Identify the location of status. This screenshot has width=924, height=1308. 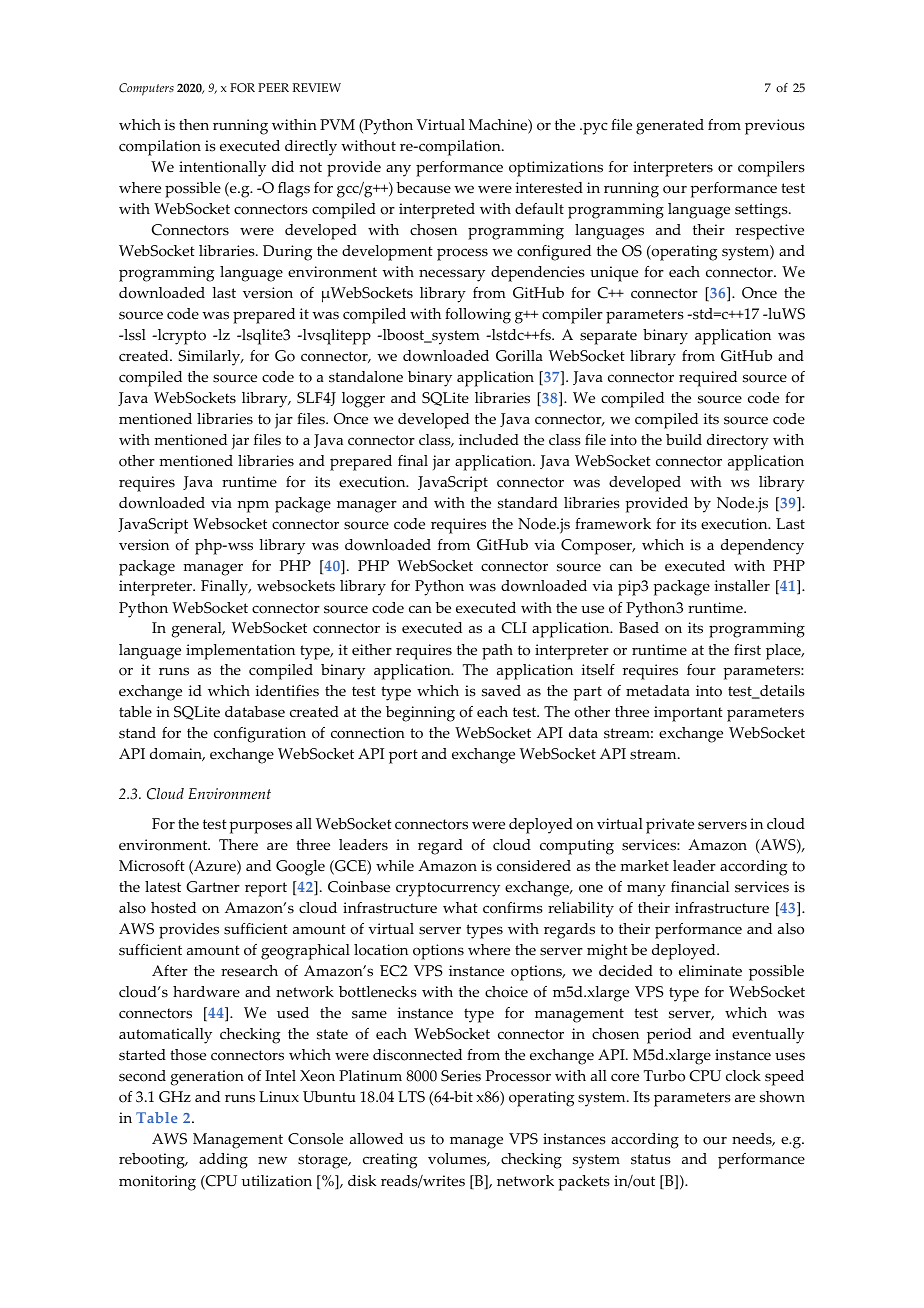
(651, 1159).
